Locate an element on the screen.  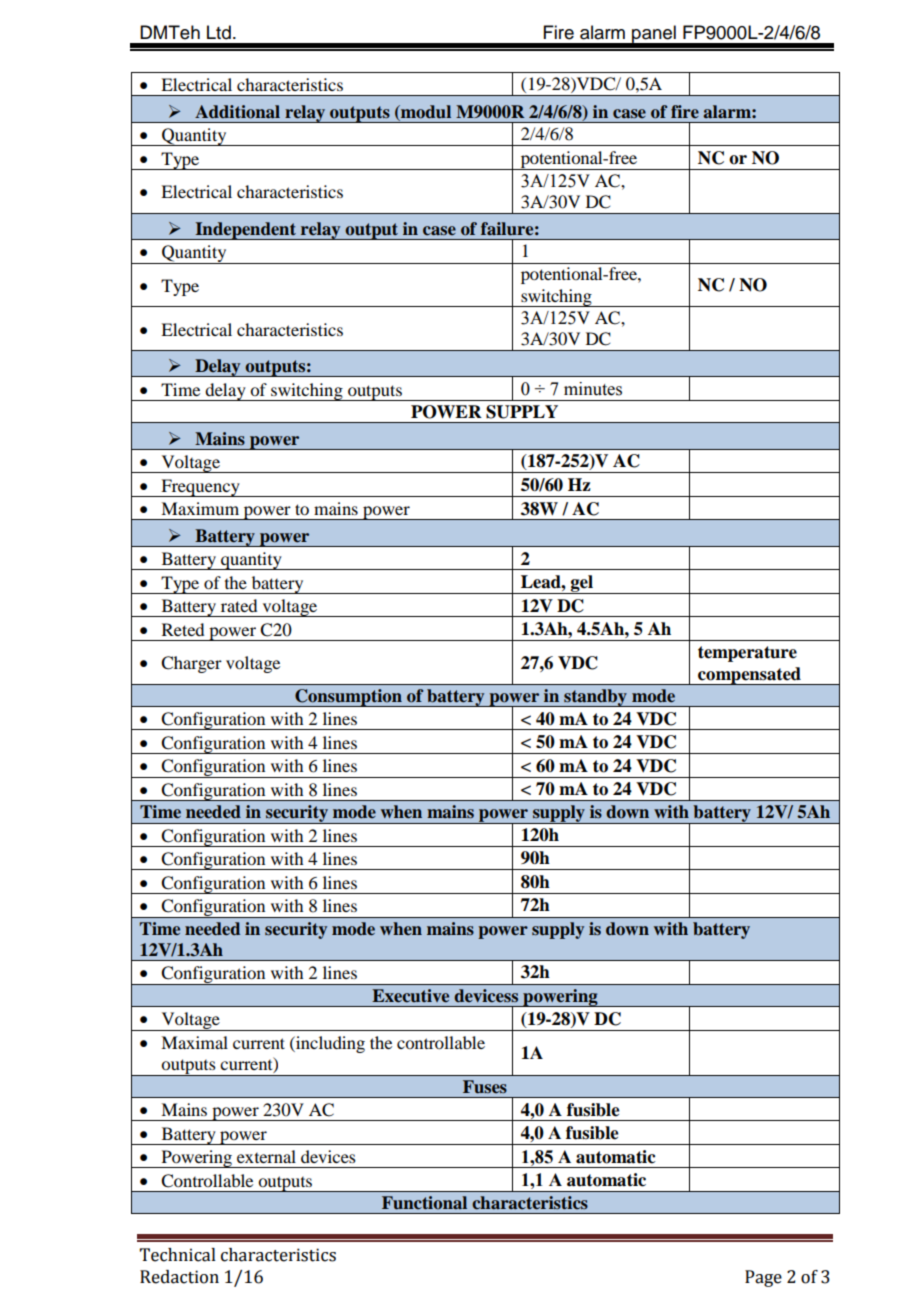
Executive is located at coordinates (410, 996).
